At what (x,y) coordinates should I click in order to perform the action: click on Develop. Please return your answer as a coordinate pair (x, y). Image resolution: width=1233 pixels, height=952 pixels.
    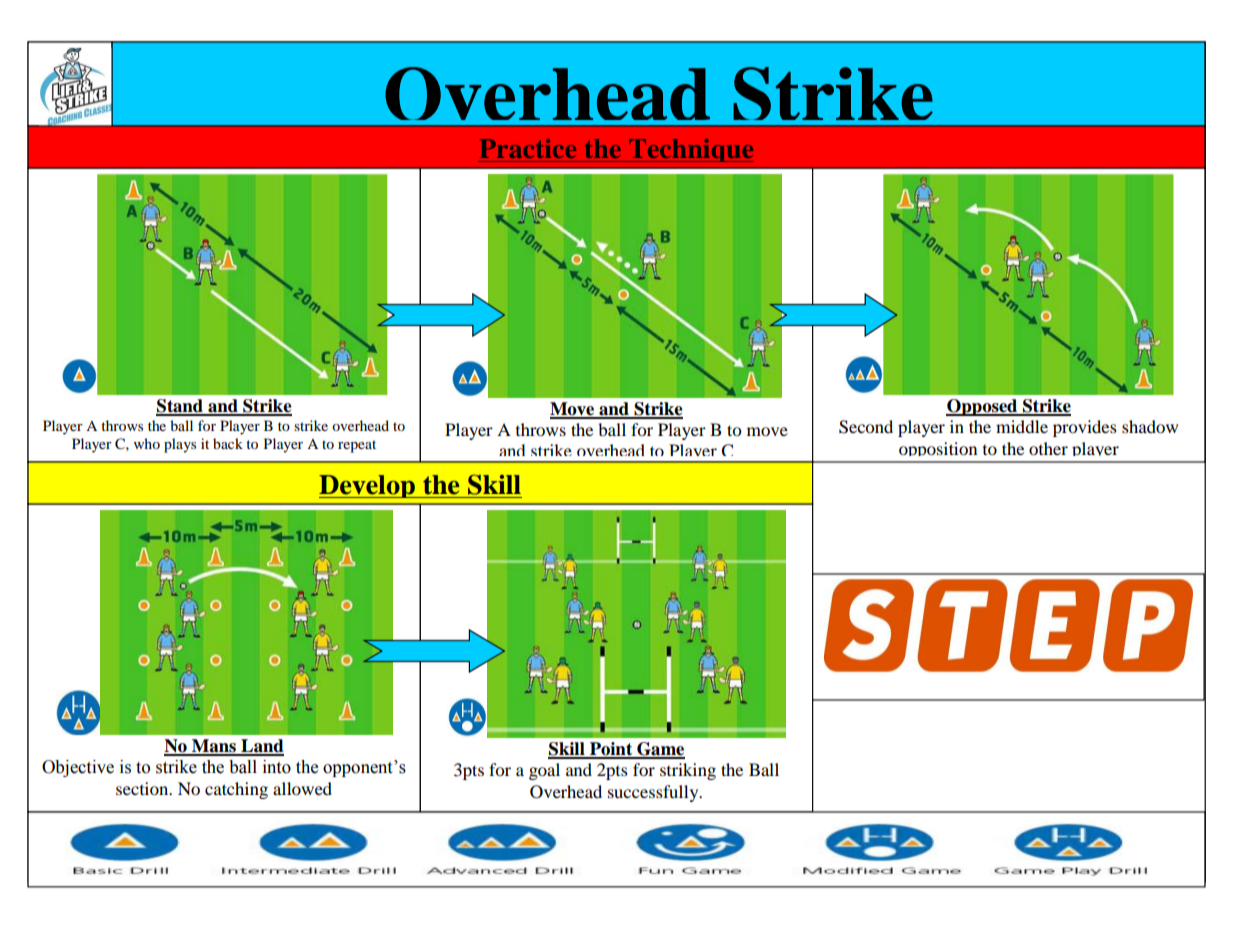
    Looking at the image, I should click on (368, 486).
